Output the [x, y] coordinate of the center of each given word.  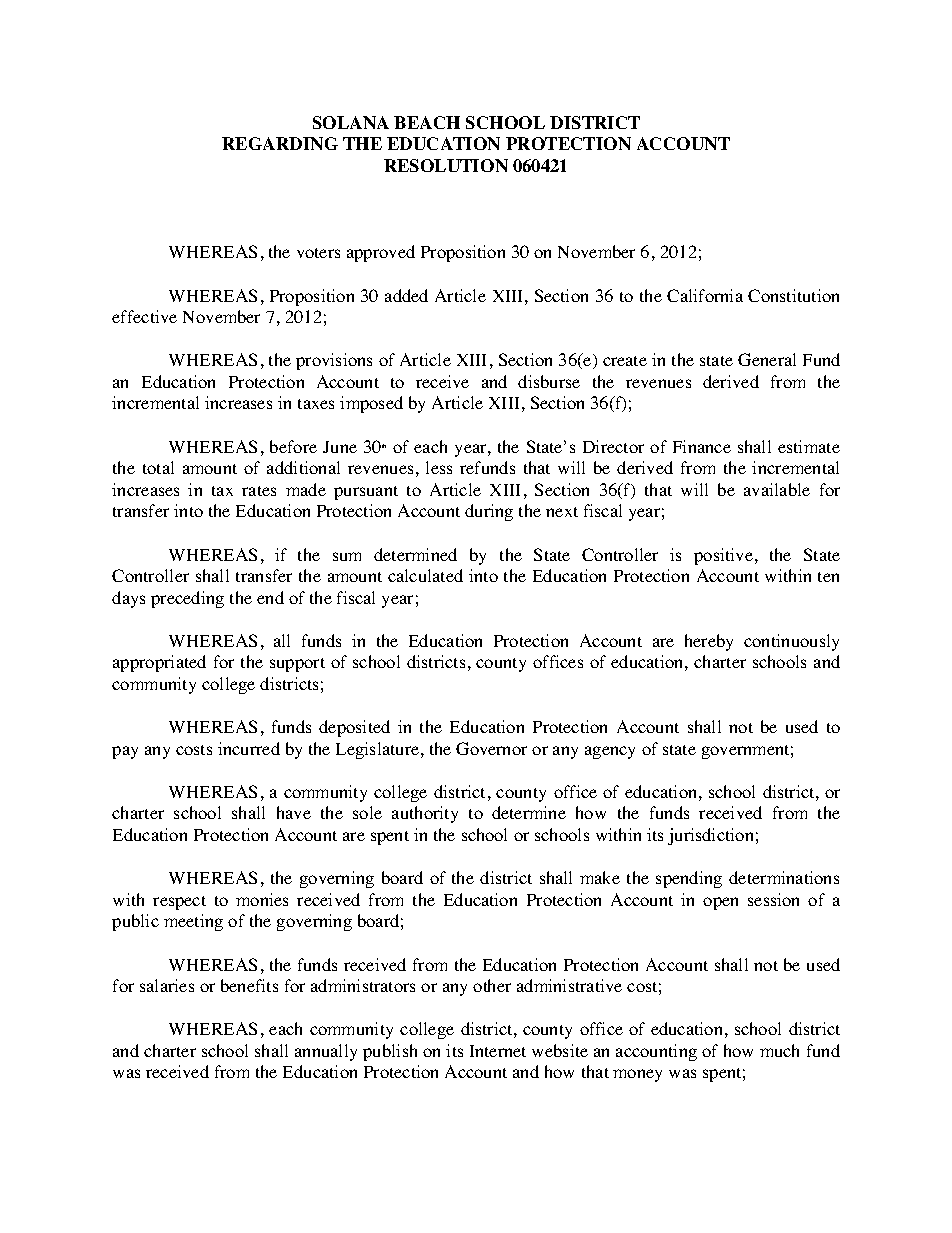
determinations [784, 877]
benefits [249, 985]
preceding [187, 599]
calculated [425, 575]
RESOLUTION [446, 165]
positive [723, 556]
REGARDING [280, 143]
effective [144, 316]
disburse [549, 381]
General [767, 359]
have [294, 812]
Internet [498, 1051]
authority [425, 814]
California [705, 295]
